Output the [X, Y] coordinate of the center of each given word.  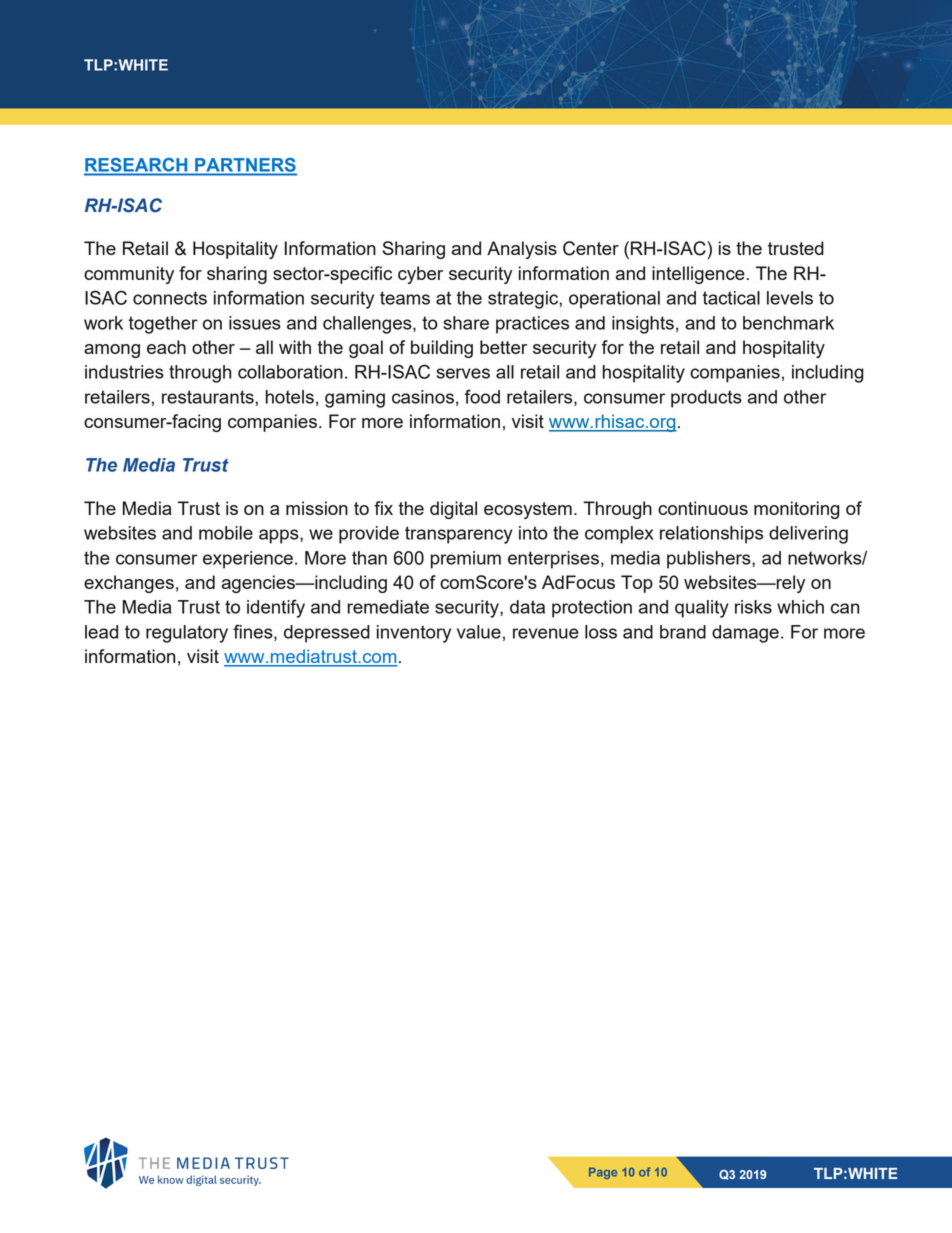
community [129, 275]
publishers [710, 560]
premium [466, 560]
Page [603, 1173]
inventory [414, 634]
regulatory [187, 634]
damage [745, 634]
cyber [420, 275]
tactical [731, 298]
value [479, 632]
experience [248, 560]
